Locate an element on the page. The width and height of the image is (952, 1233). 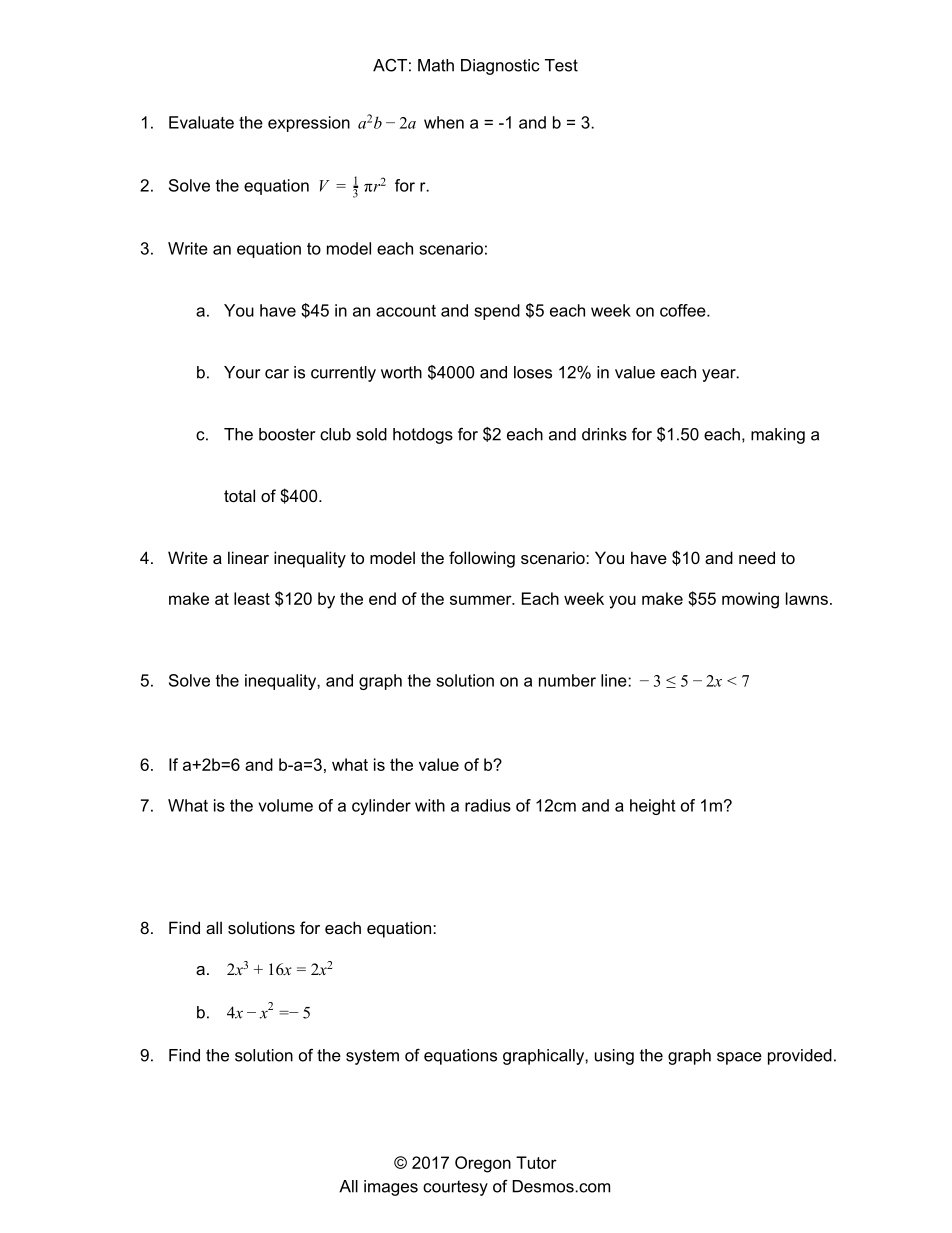
space is located at coordinates (739, 1058).
